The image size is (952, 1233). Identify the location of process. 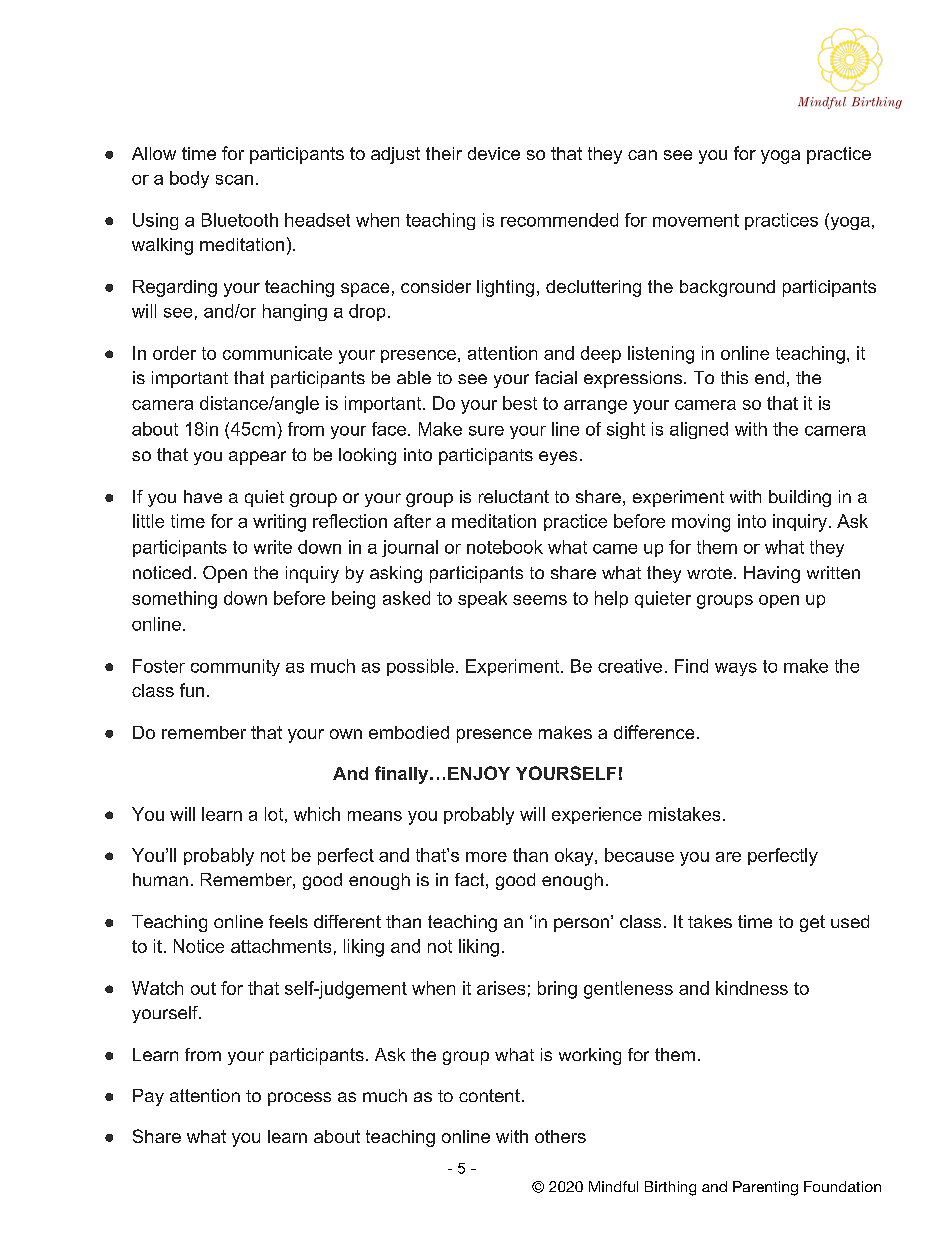
(299, 1099).
